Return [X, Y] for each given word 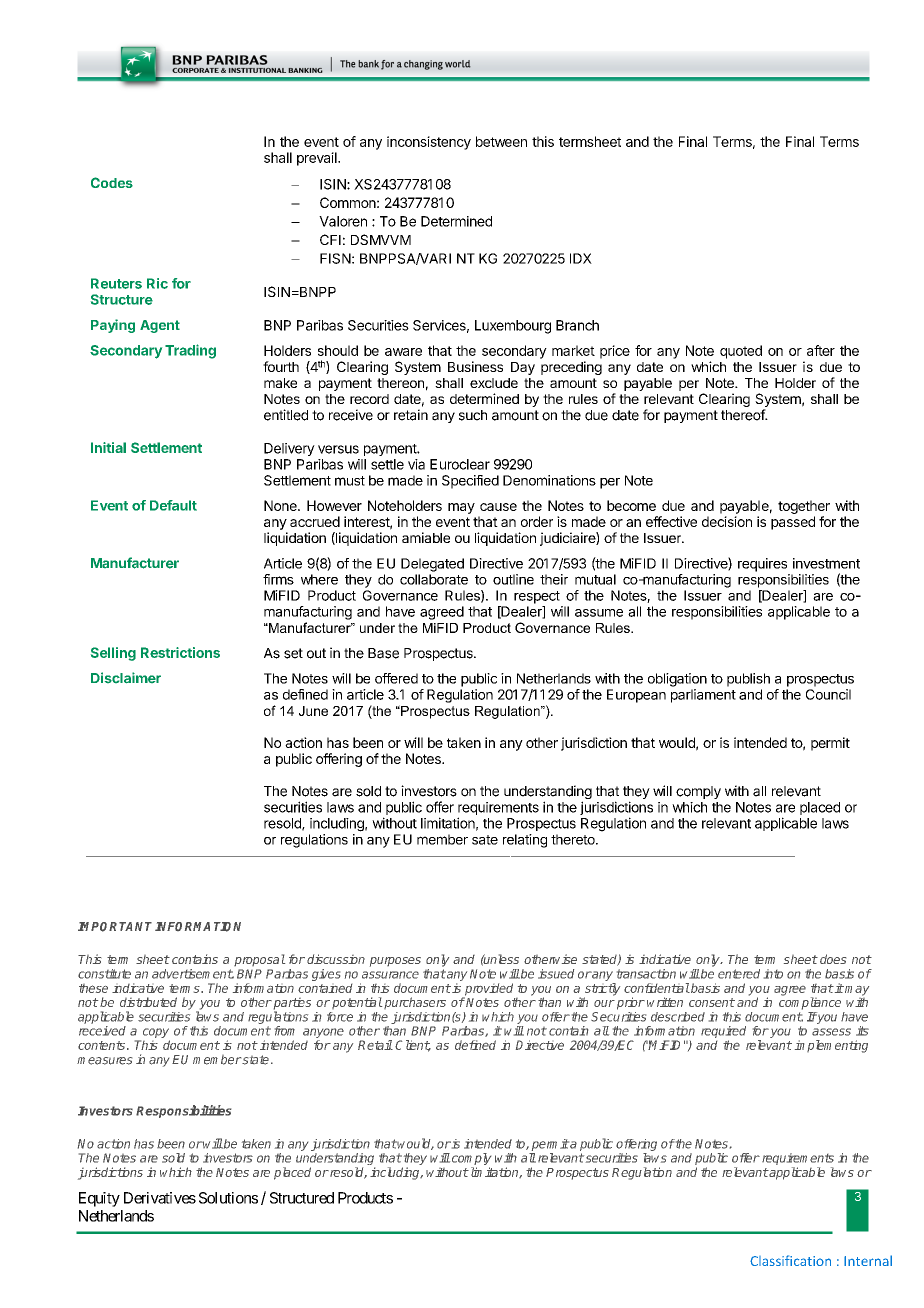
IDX [581, 258]
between [501, 141]
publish [748, 680]
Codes [112, 182]
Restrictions [180, 652]
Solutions [228, 1198]
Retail [375, 1045]
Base [383, 653]
